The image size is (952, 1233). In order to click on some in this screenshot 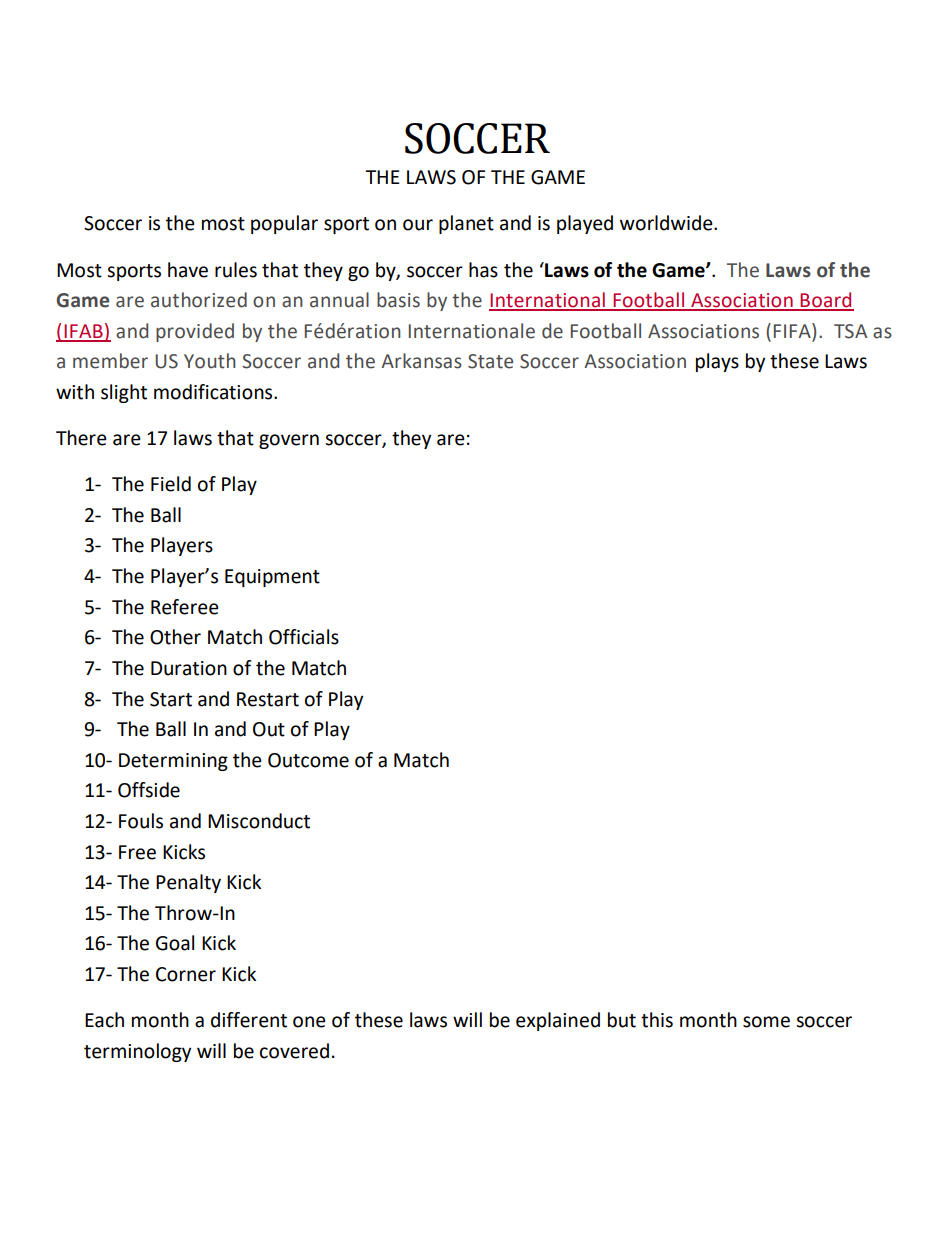, I will do `click(766, 1022)`.
